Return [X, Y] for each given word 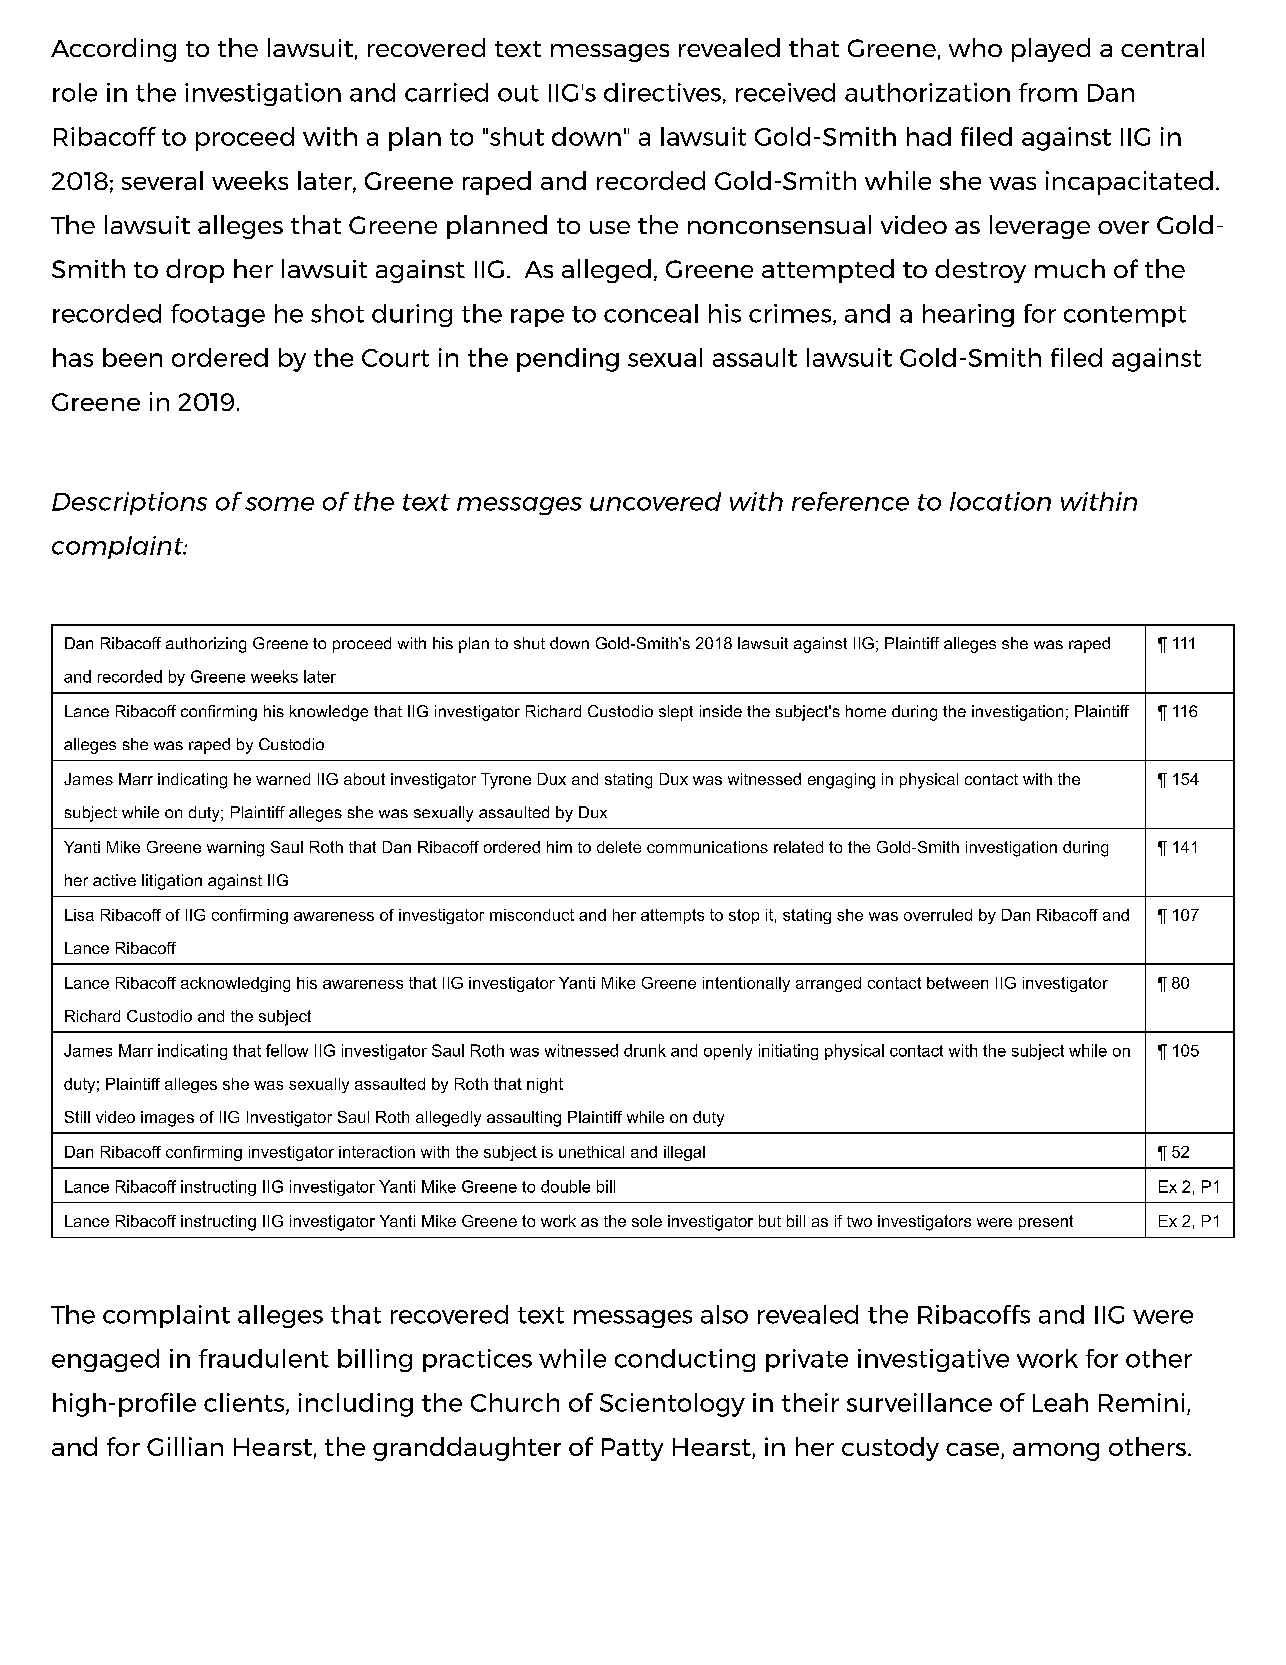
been [132, 357]
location [1000, 501]
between [957, 983]
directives [662, 92]
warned [283, 779]
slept [676, 713]
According [113, 50]
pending [568, 360]
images [167, 1119]
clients [245, 1403]
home [866, 711]
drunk [645, 1050]
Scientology [672, 1405]
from [1048, 92]
